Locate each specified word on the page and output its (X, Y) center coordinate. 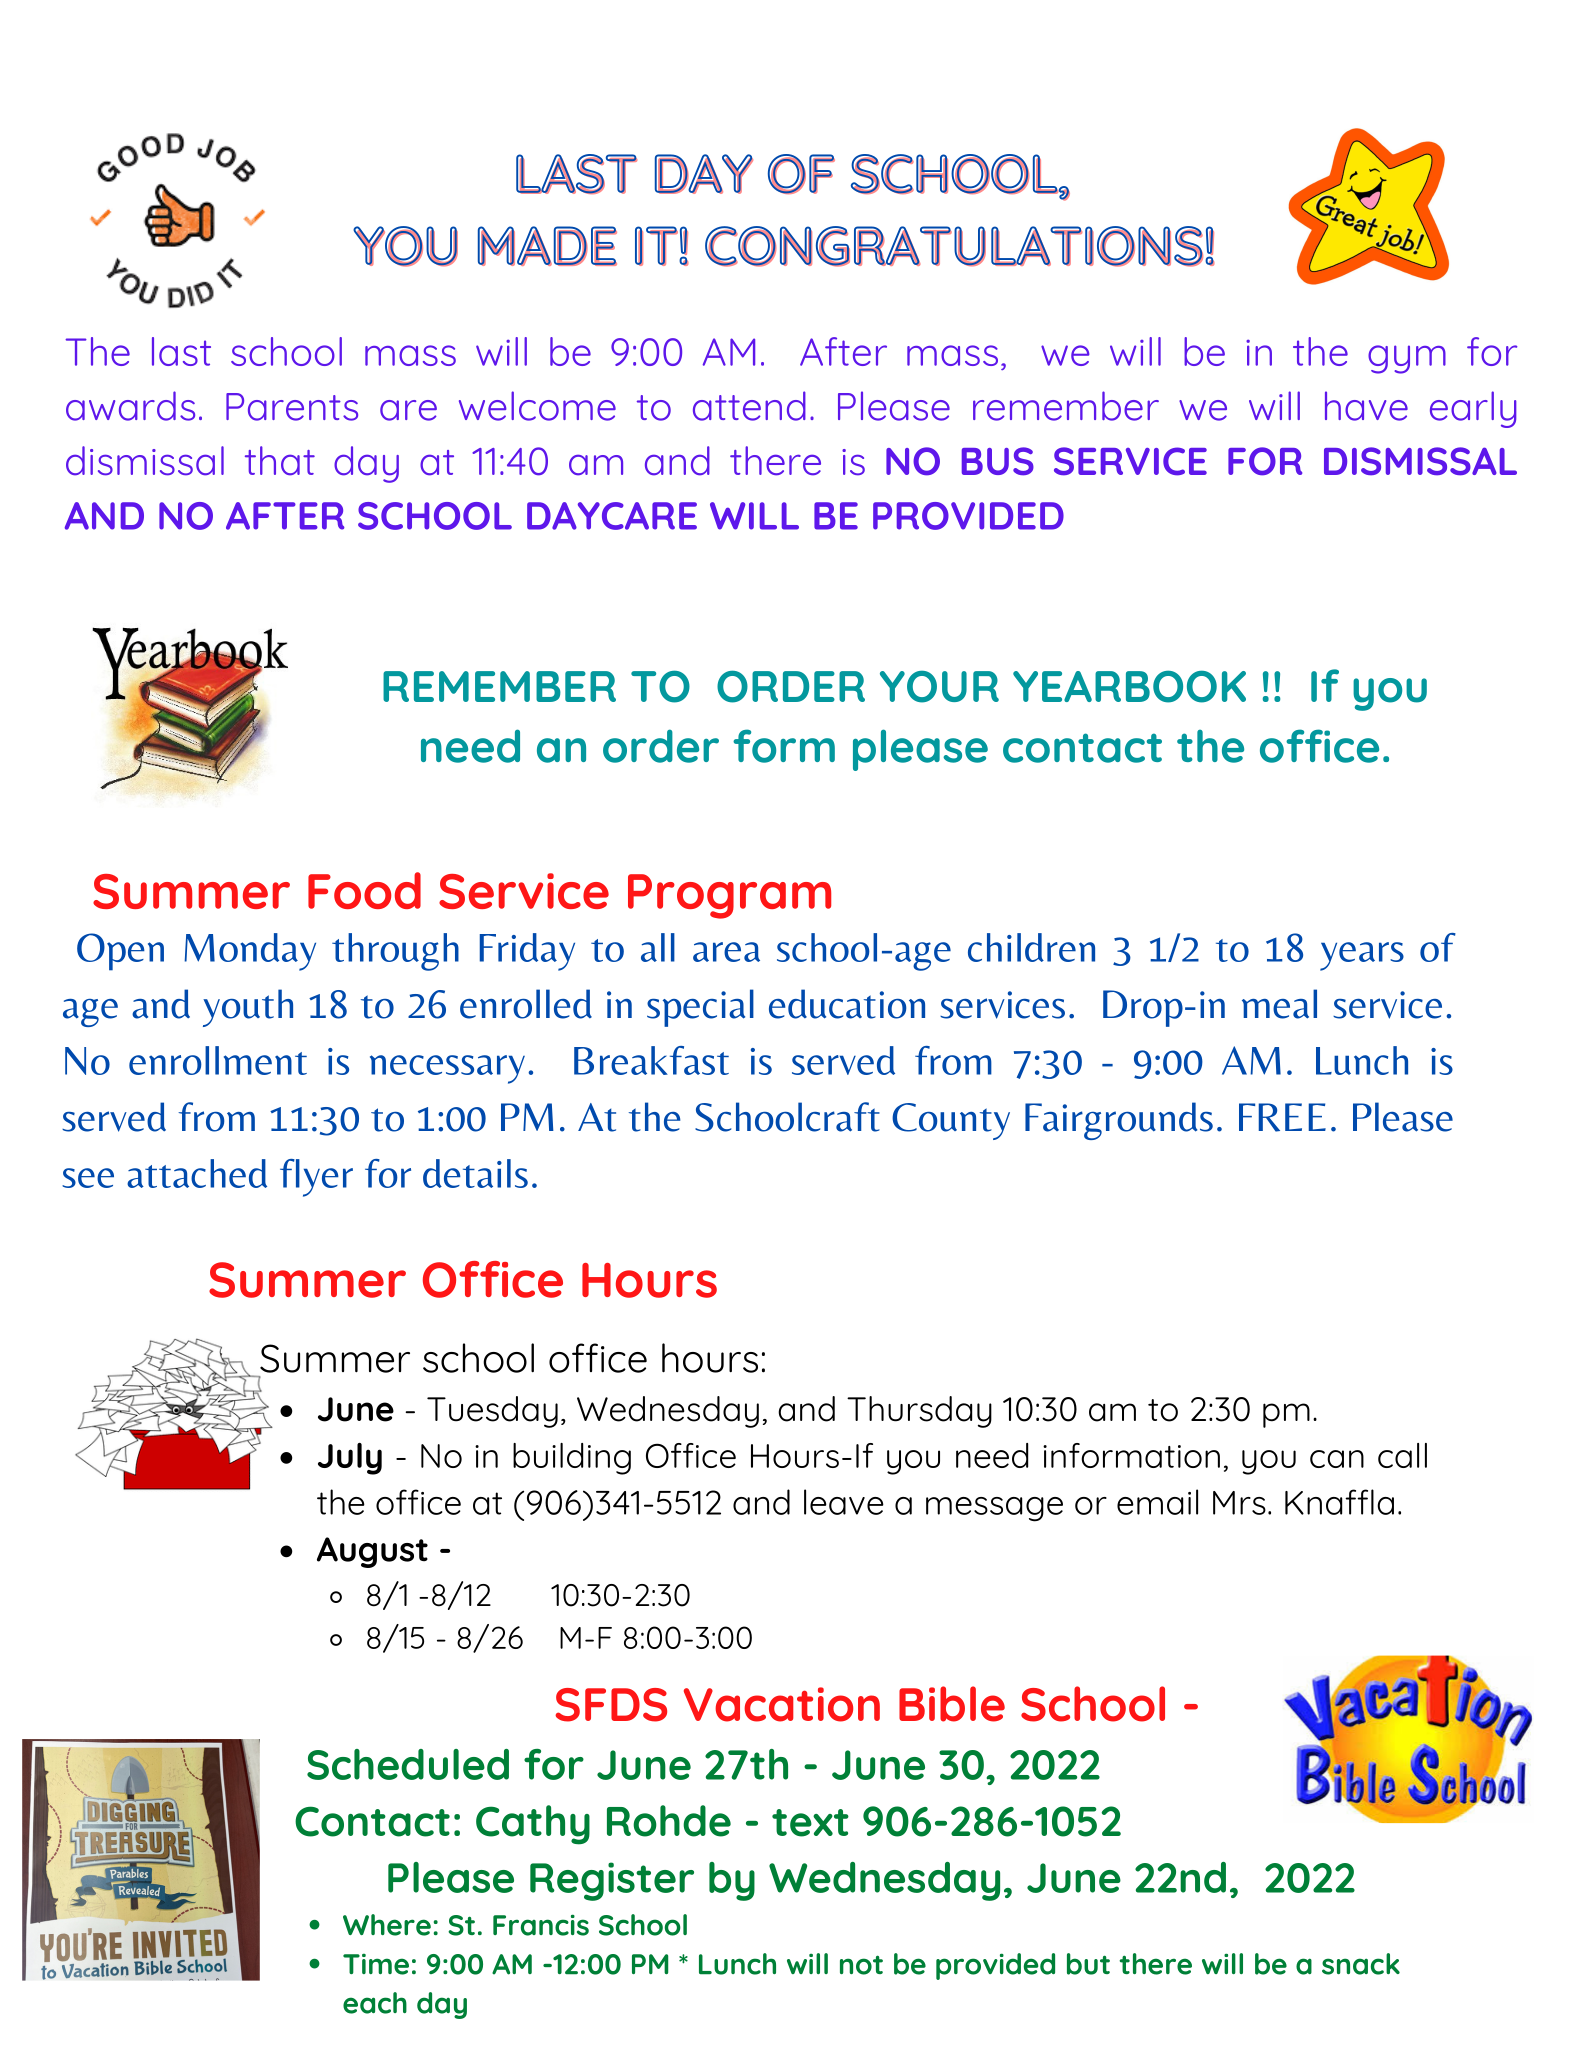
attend (749, 406)
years (1362, 956)
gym (1407, 359)
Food (364, 890)
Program (729, 896)
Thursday (919, 1412)
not (861, 1965)
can (1337, 1459)
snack (1361, 1964)
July (350, 1459)
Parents (292, 407)
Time (376, 1964)
